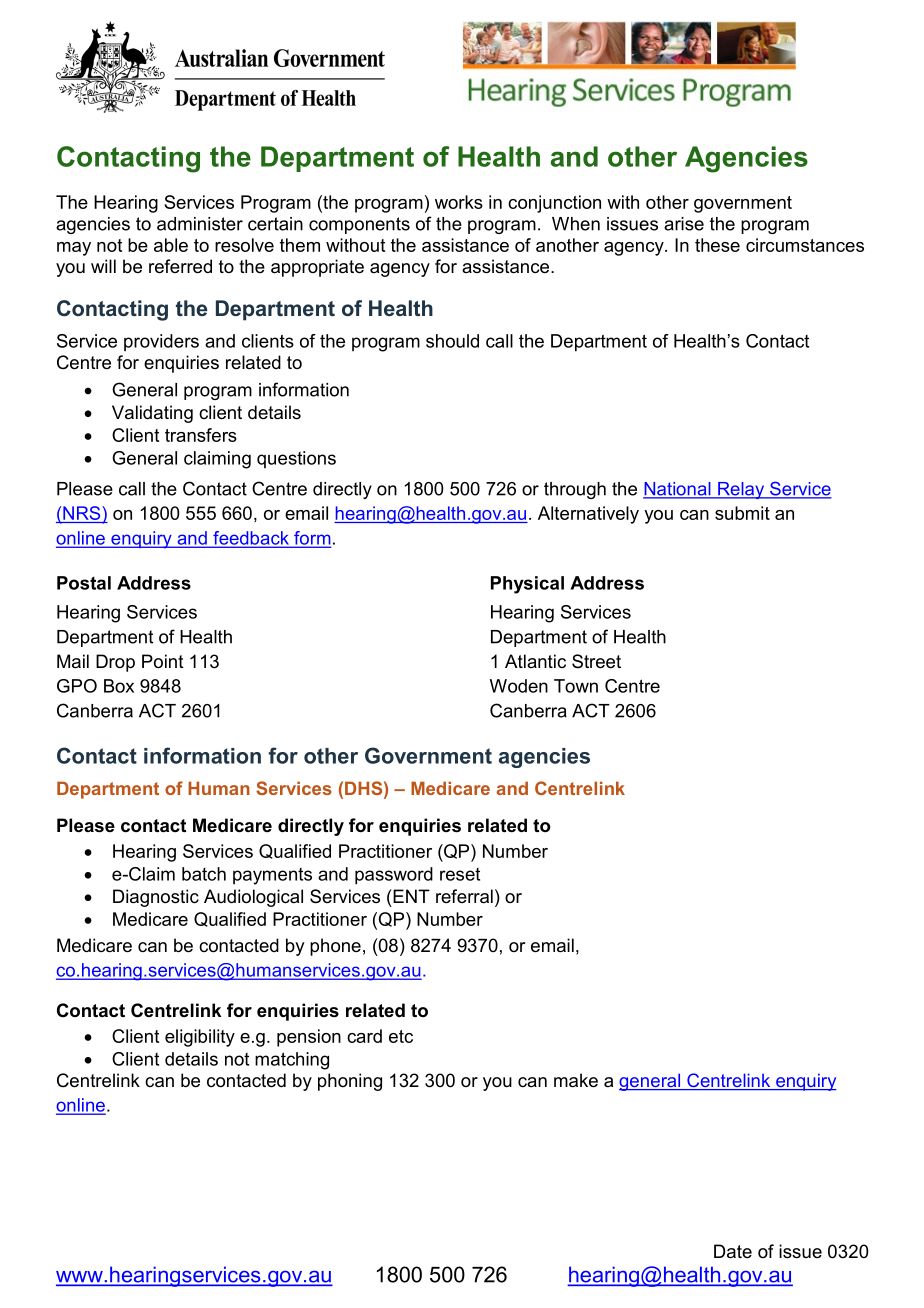  What do you see at coordinates (200, 1038) in the screenshot?
I see `eligibility` at bounding box center [200, 1038].
